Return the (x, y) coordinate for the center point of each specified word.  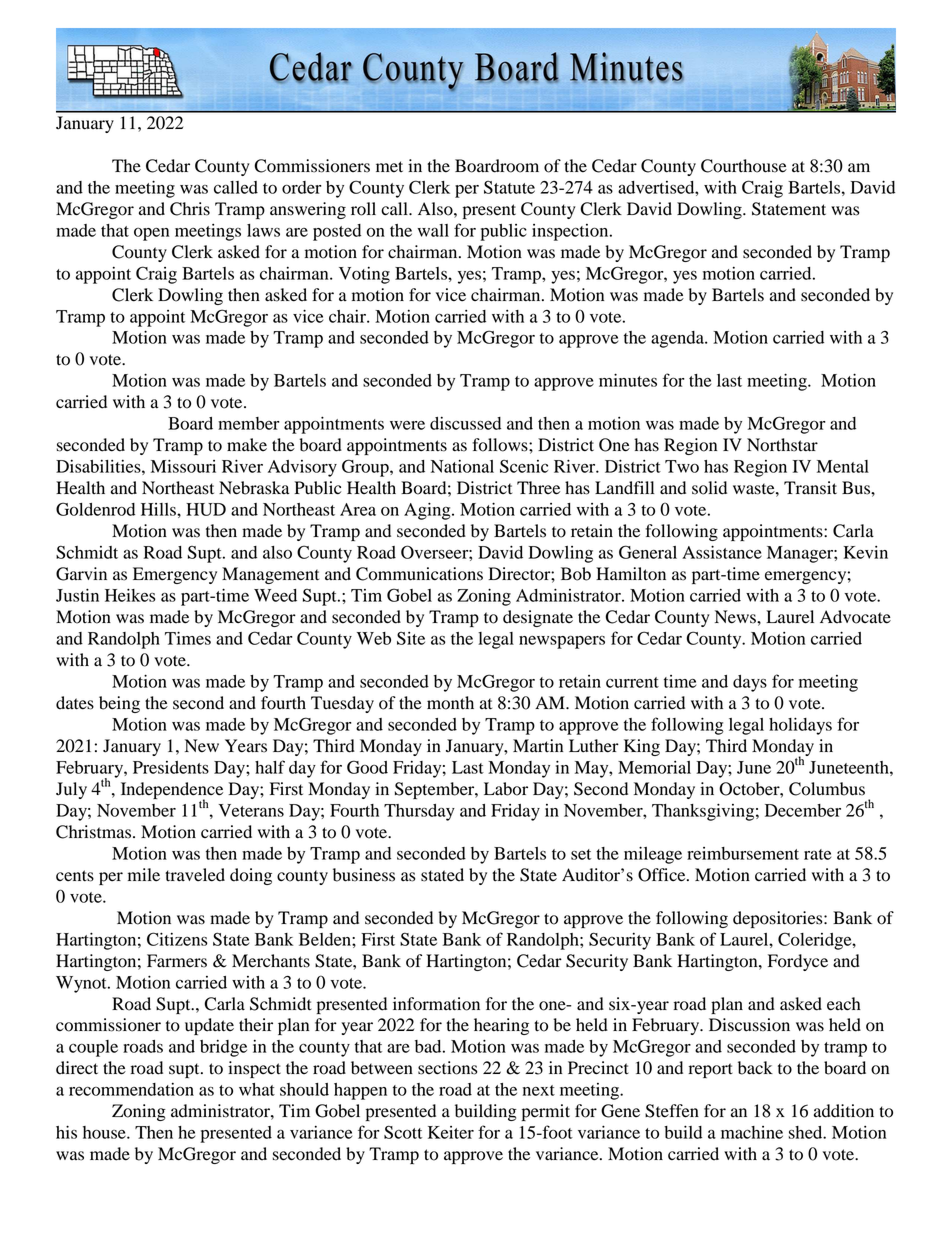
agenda (678, 339)
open (151, 234)
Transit (810, 488)
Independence (172, 791)
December (803, 810)
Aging (428, 511)
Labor (506, 789)
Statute (509, 187)
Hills (159, 509)
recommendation (131, 1089)
